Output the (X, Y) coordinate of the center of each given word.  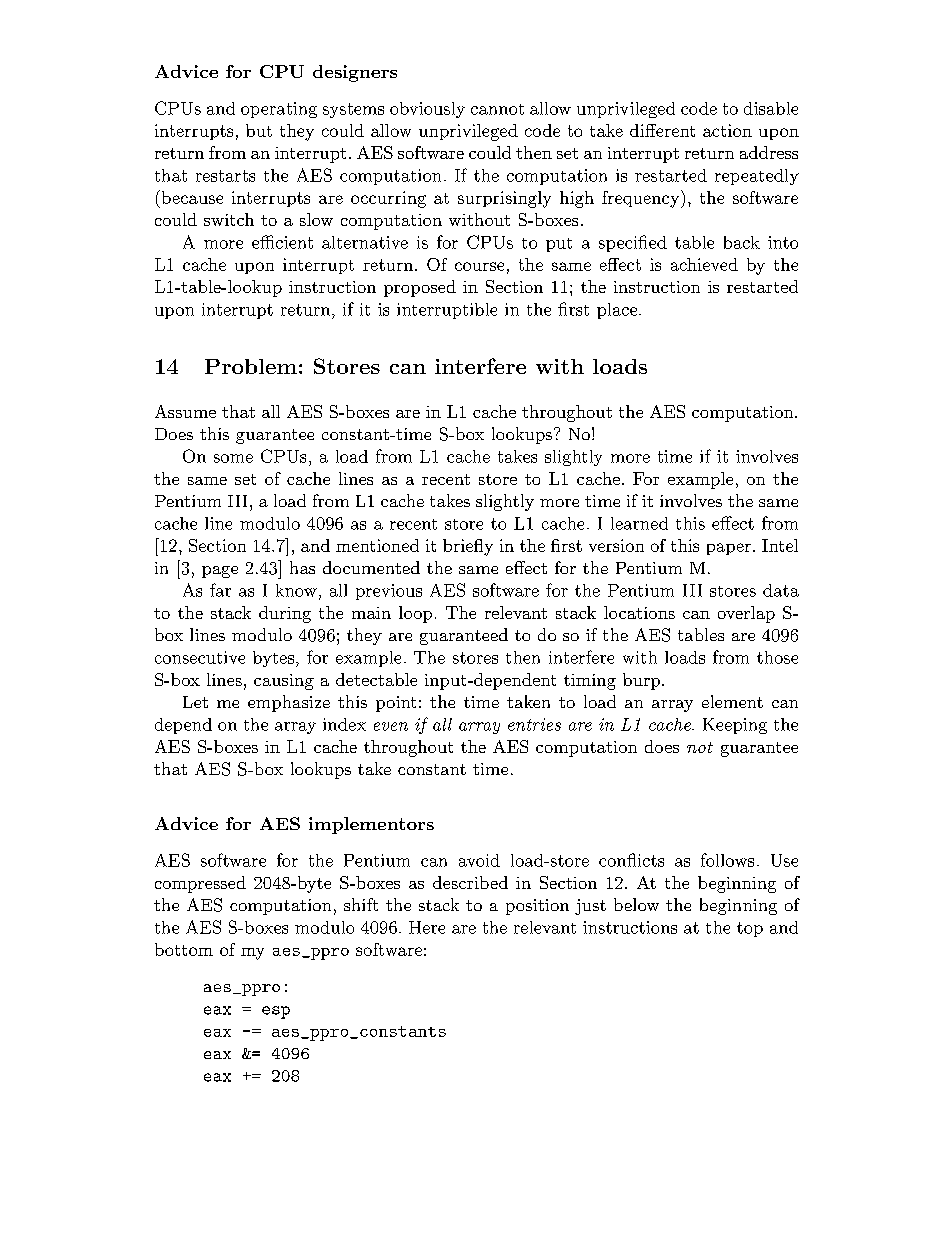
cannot (497, 109)
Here (427, 927)
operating (279, 110)
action (727, 130)
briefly (468, 547)
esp (276, 1012)
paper (730, 549)
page (220, 572)
